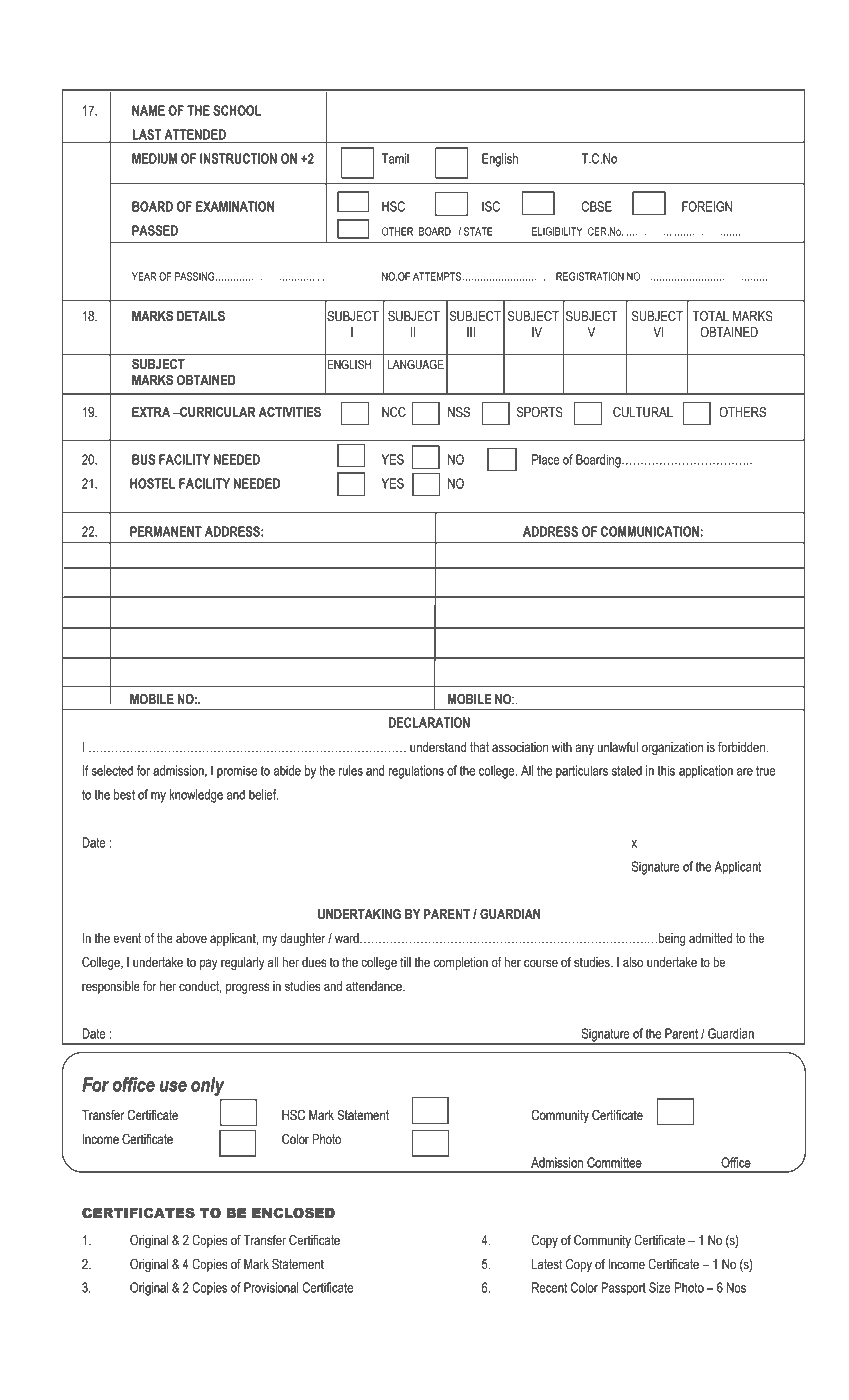  What do you see at coordinates (710, 938) in the screenshot?
I see `admitted` at bounding box center [710, 938].
